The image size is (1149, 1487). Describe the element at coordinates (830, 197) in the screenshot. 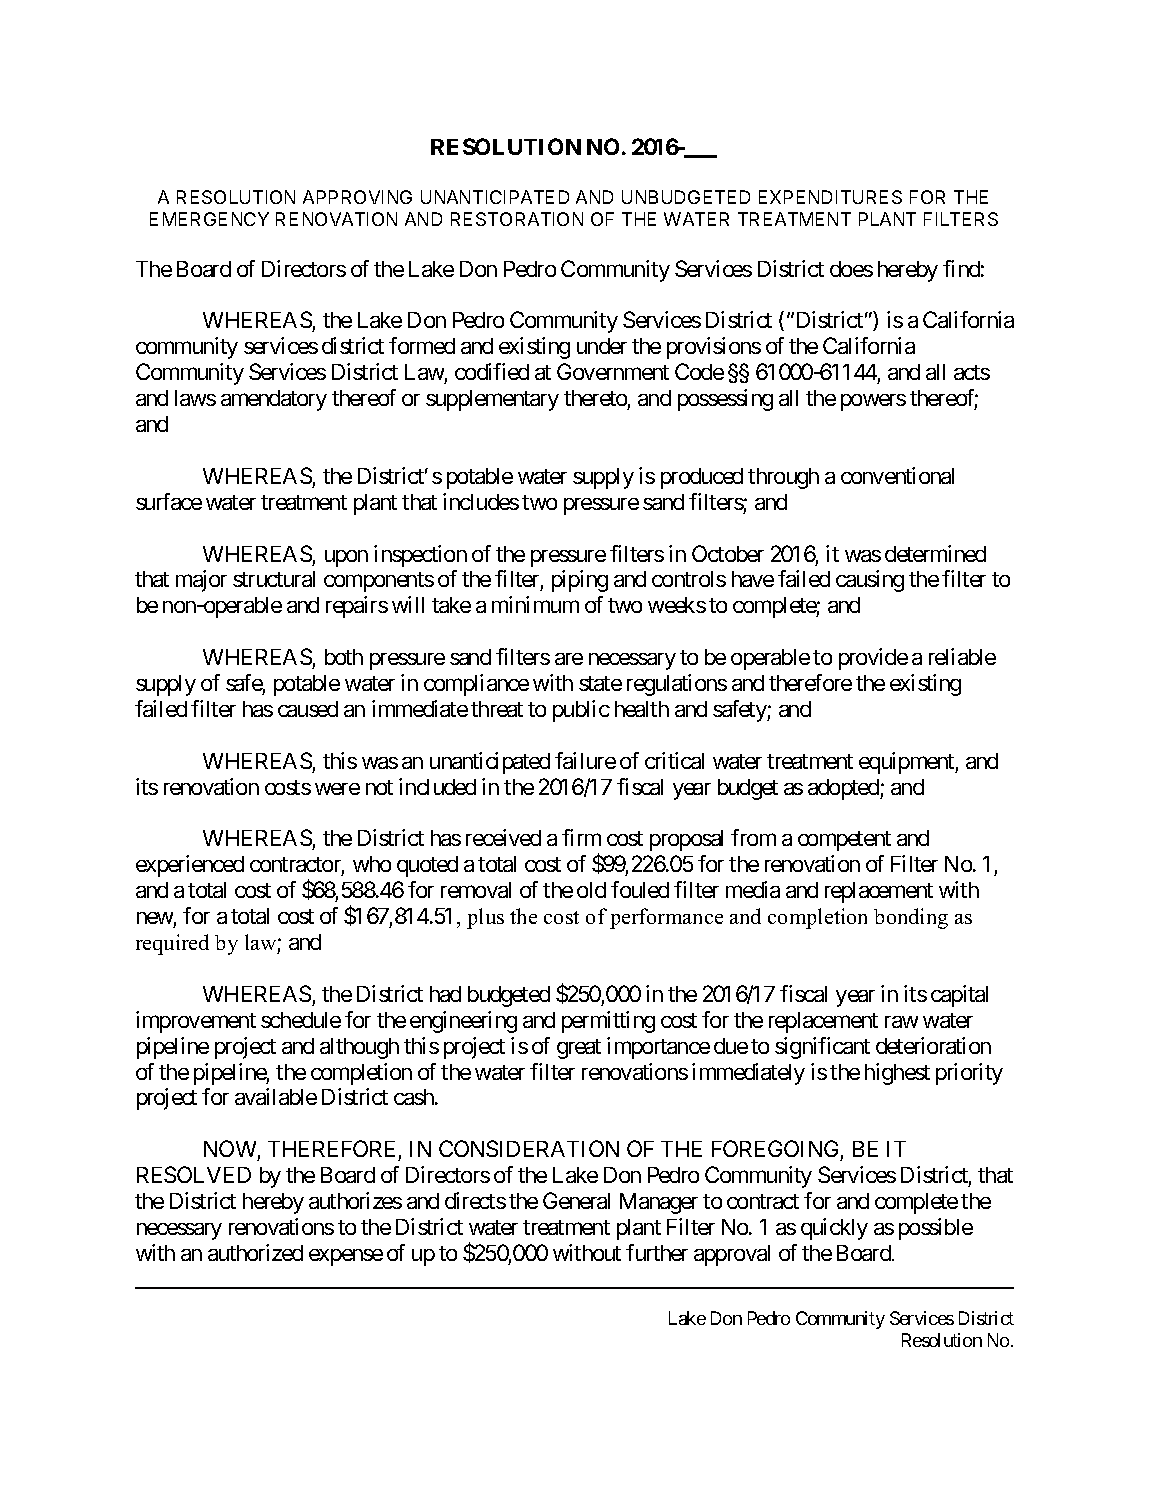

I see `EXPENDITURES` at that location.
